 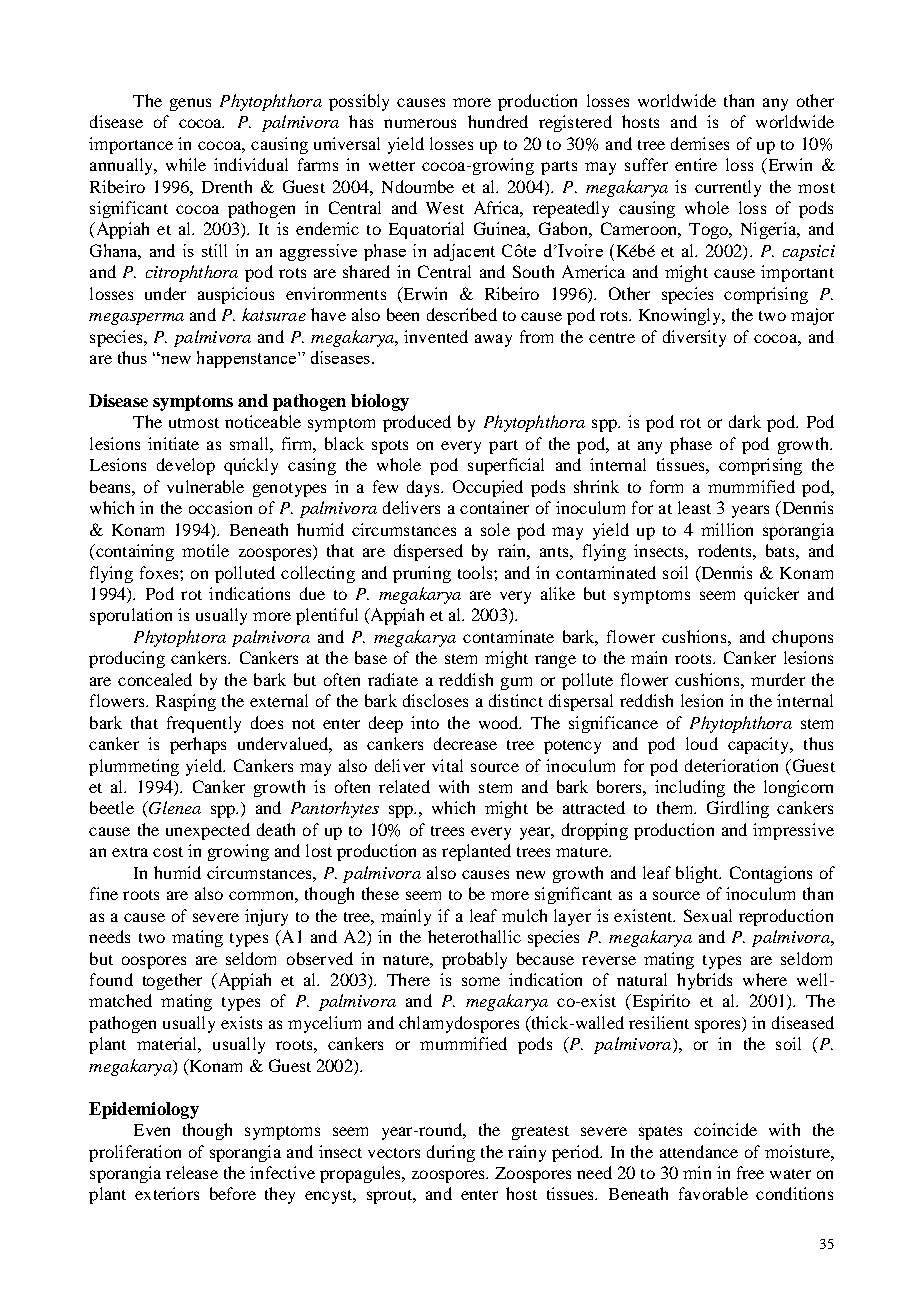 What do you see at coordinates (192, 1172) in the screenshot?
I see `release` at bounding box center [192, 1172].
